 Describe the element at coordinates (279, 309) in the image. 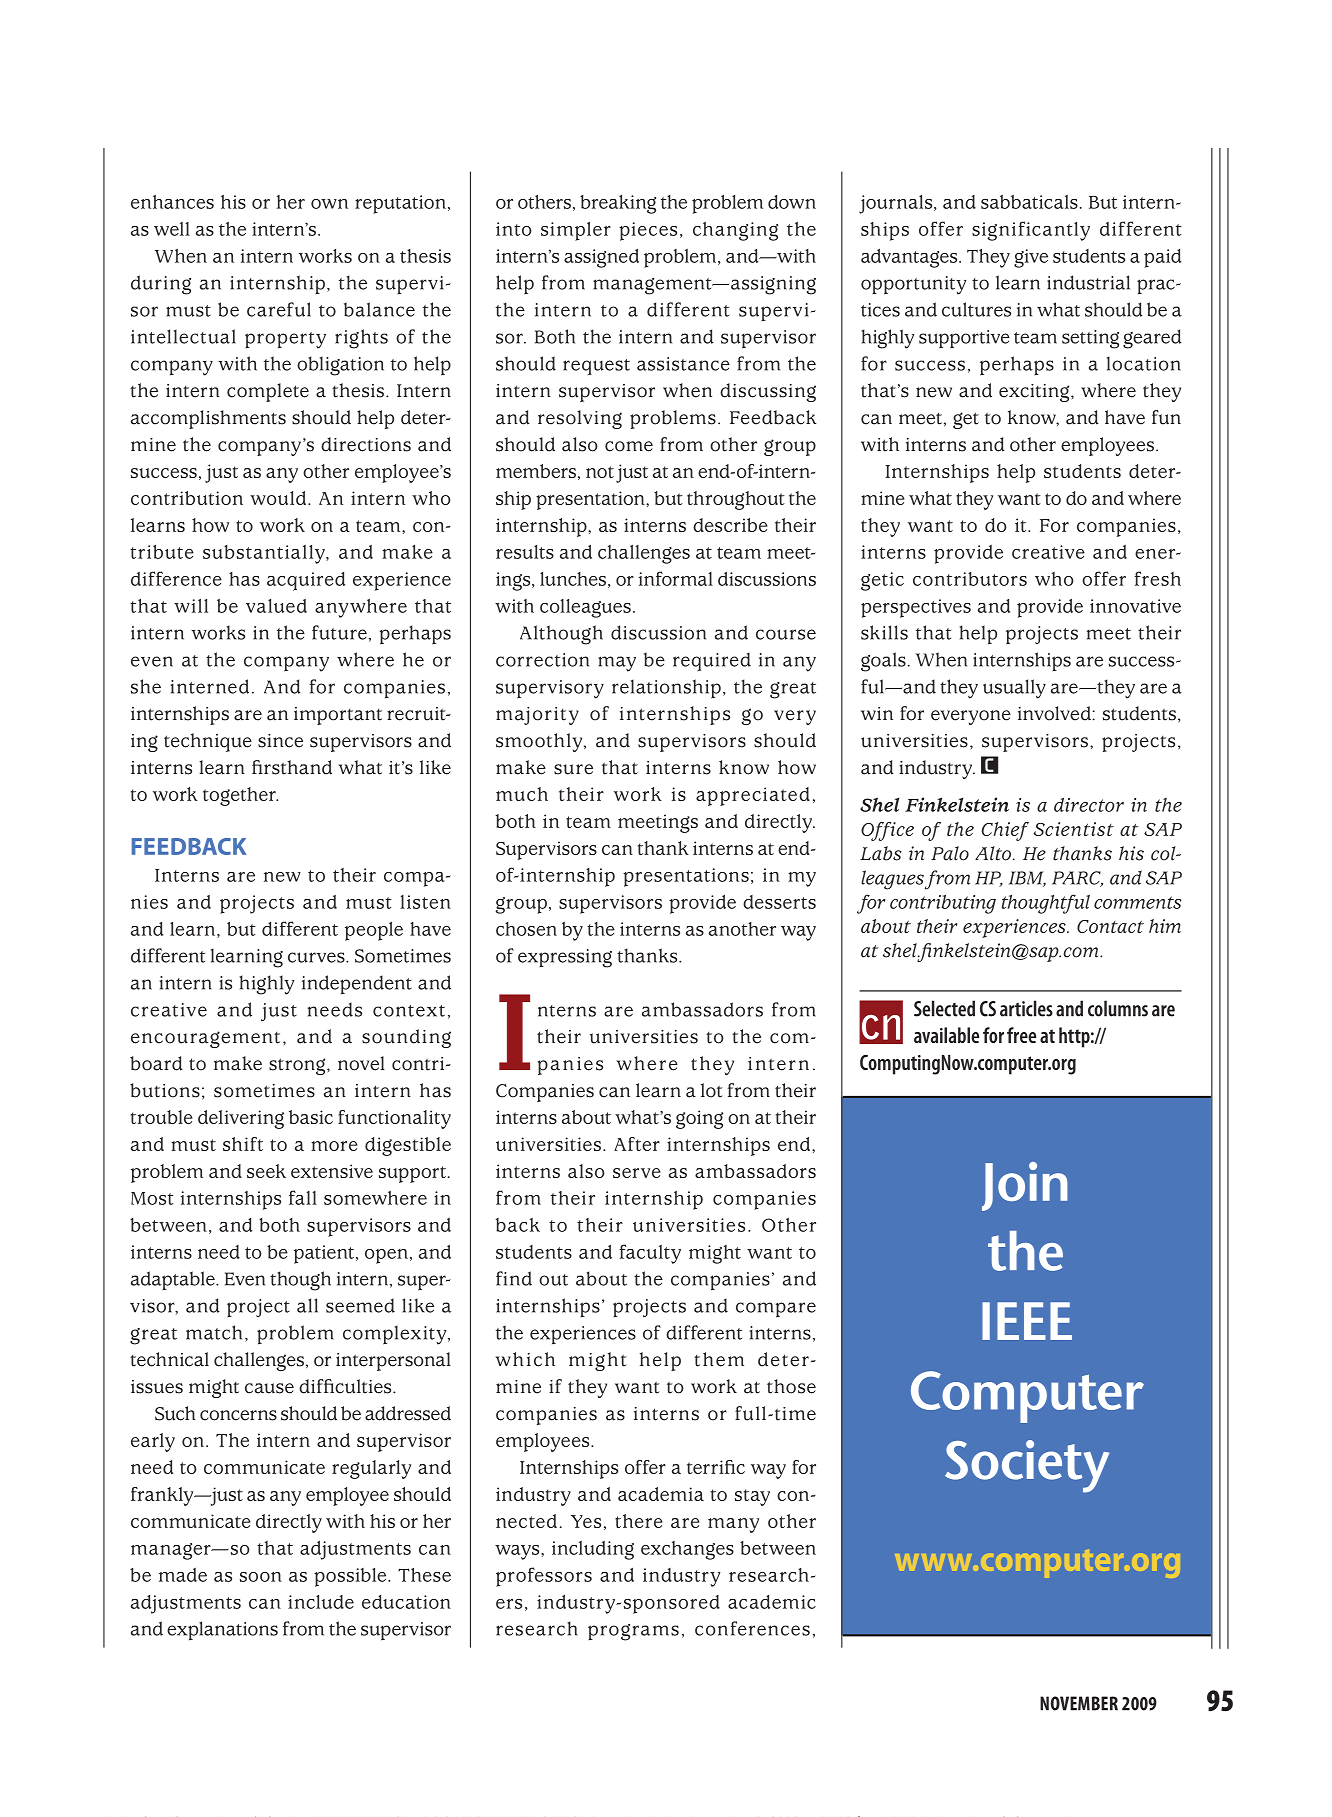

I see `careful` at that location.
